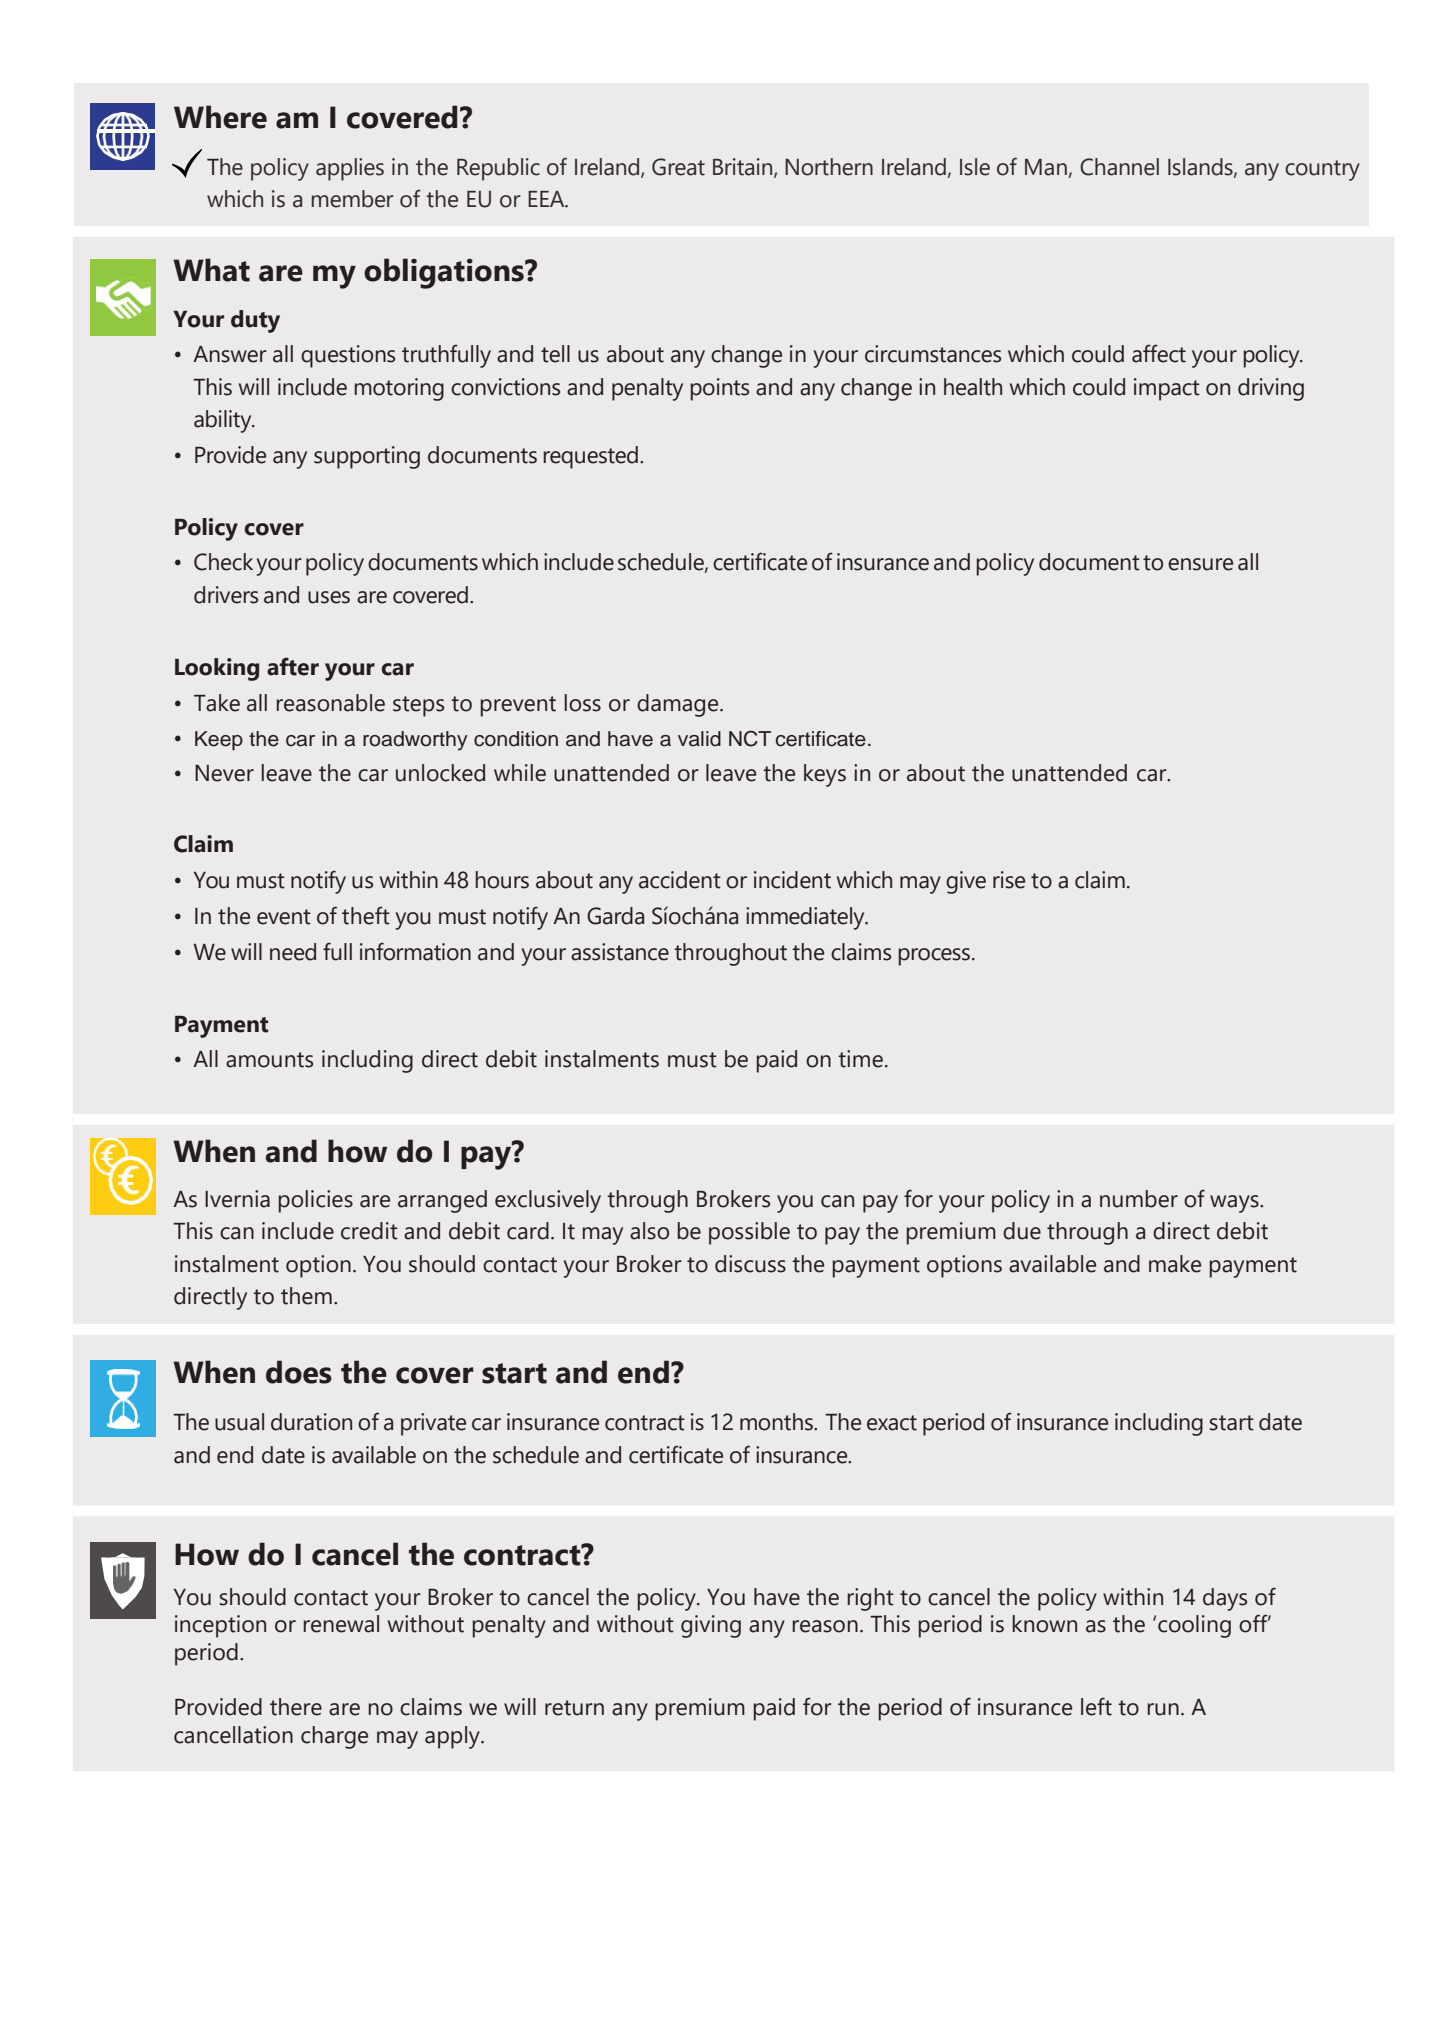 The width and height of the document is (1444, 2044). What do you see at coordinates (296, 1707) in the document?
I see `there` at bounding box center [296, 1707].
